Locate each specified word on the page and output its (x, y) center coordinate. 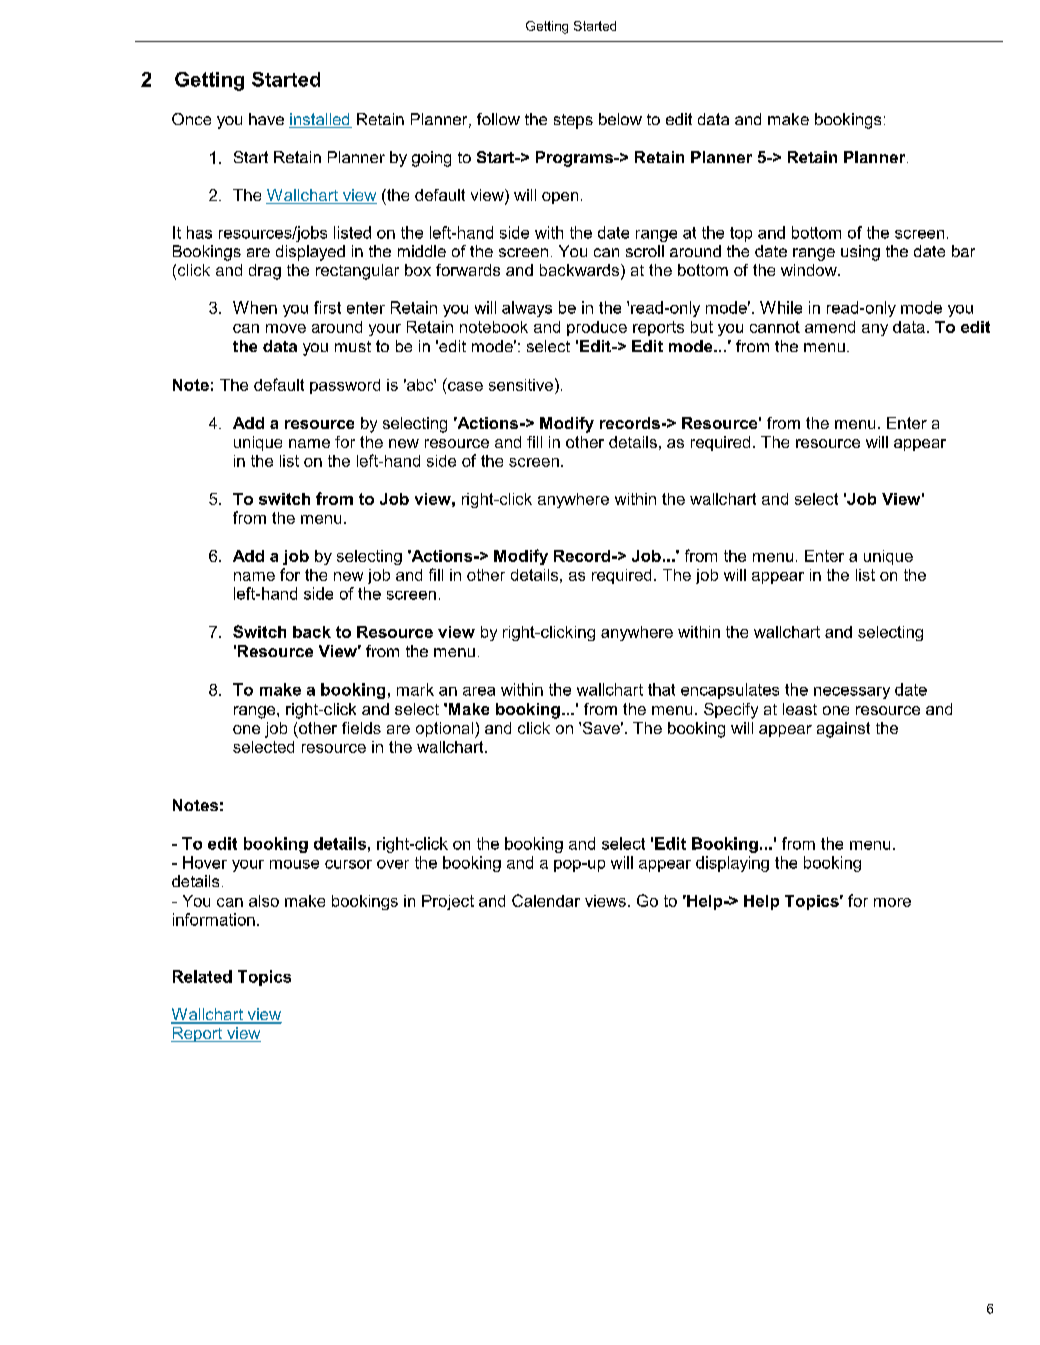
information (214, 919)
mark (415, 689)
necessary (852, 693)
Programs (575, 159)
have (266, 119)
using (860, 253)
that (661, 689)
